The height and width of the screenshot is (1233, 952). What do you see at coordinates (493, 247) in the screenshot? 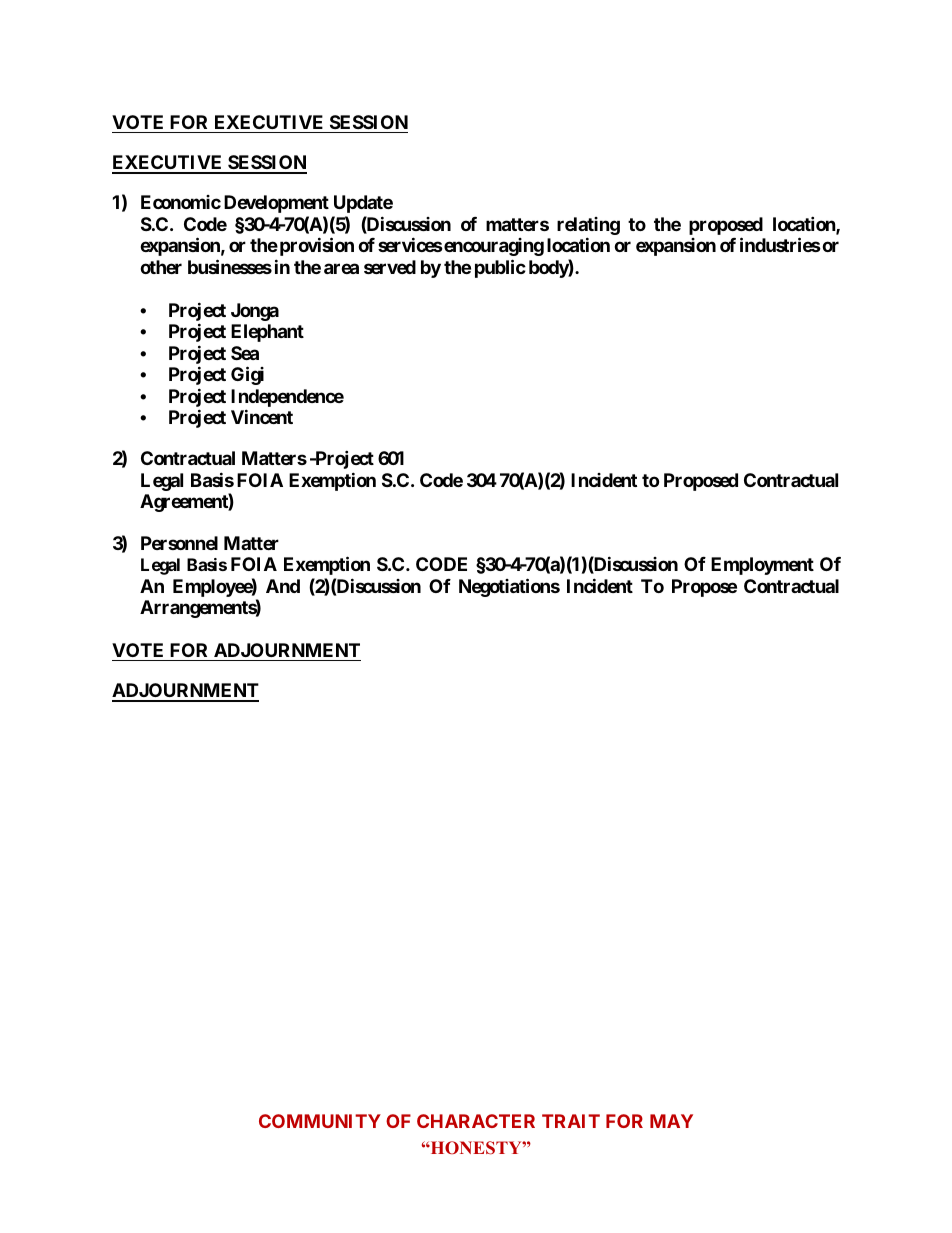
I see `encouraging` at bounding box center [493, 247].
